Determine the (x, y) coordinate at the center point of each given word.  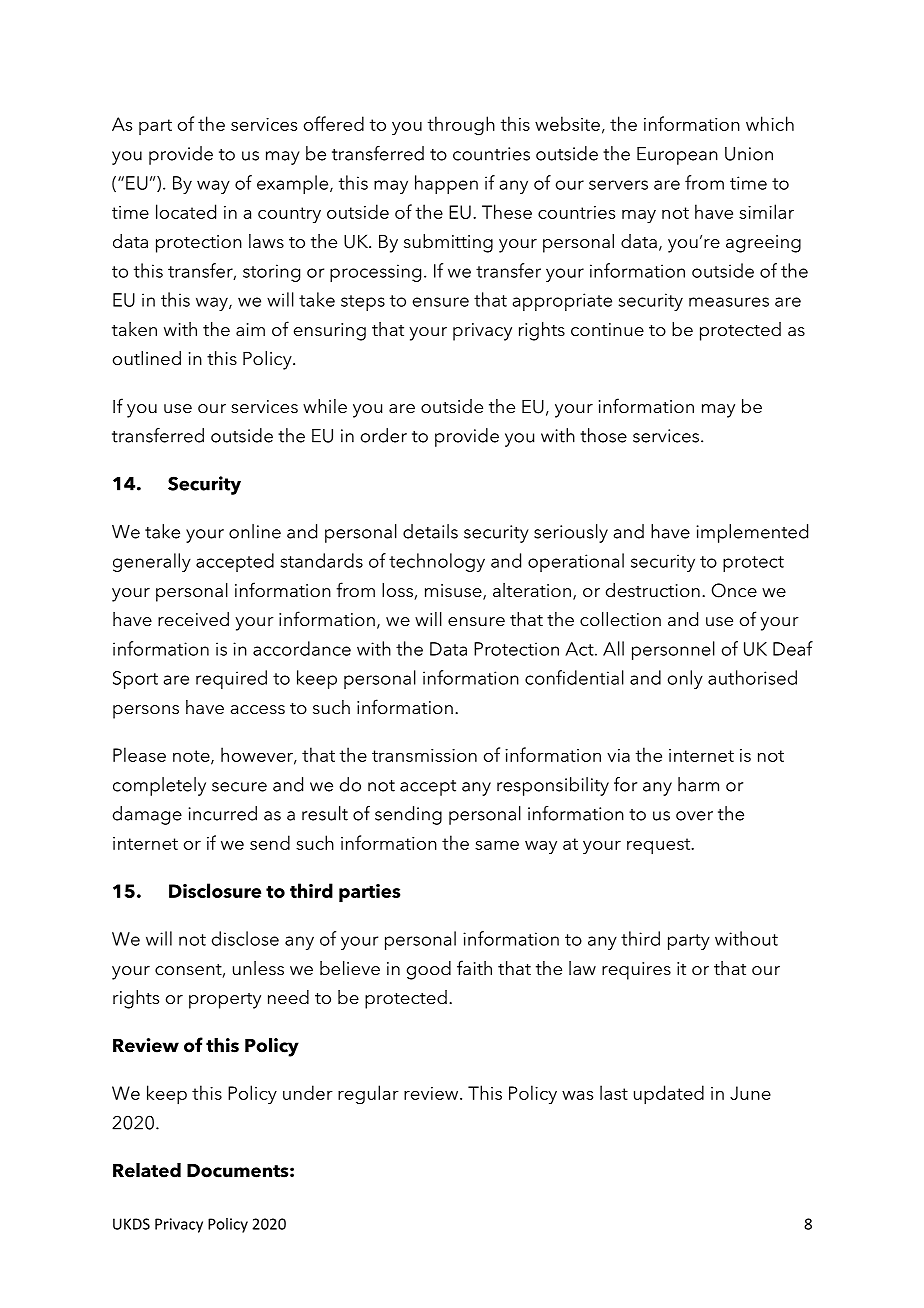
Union (749, 154)
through (461, 126)
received (193, 619)
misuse (454, 592)
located (186, 211)
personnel (673, 650)
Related (147, 1170)
